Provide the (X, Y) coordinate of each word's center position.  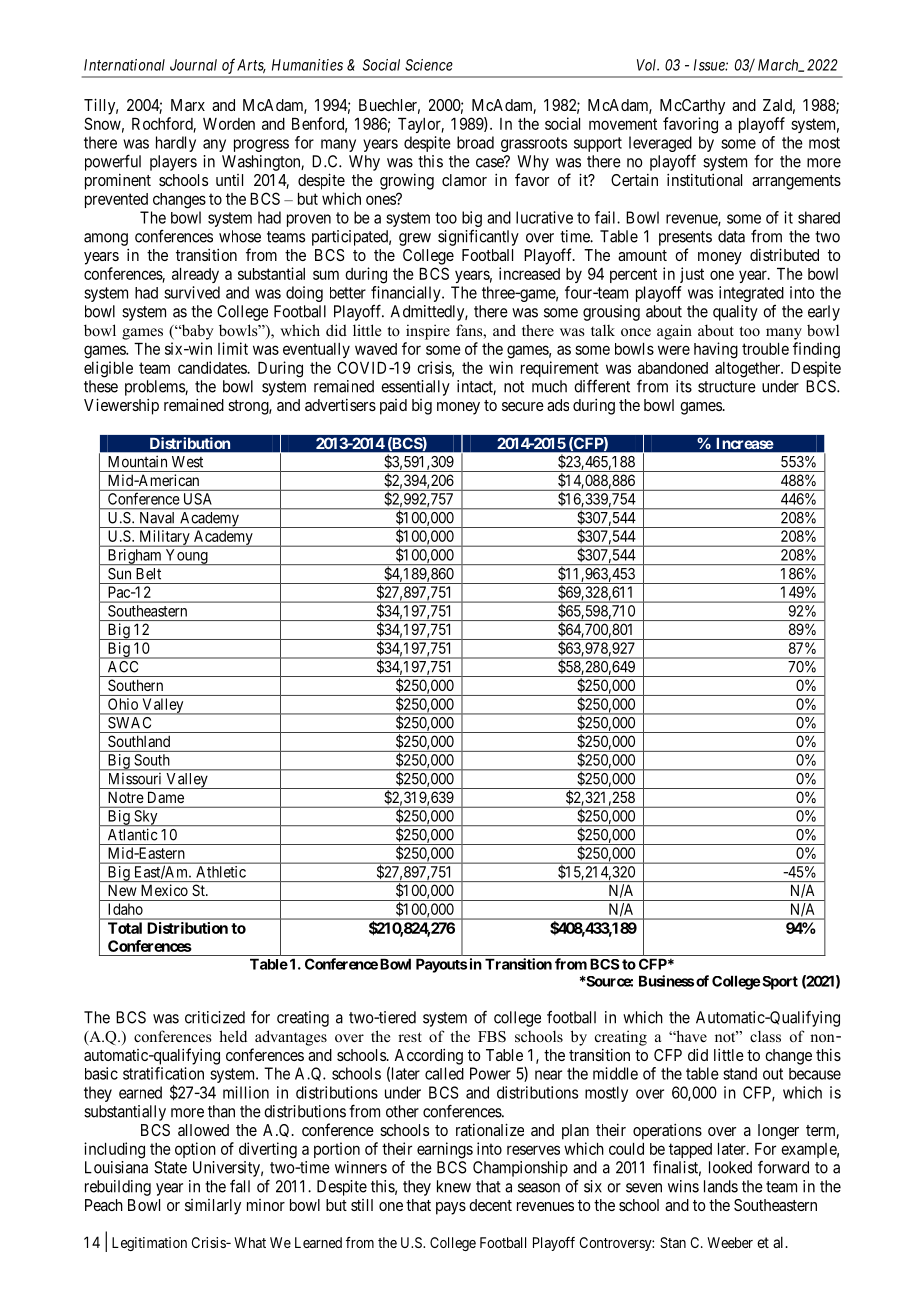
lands (721, 1186)
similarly (213, 1207)
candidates (213, 367)
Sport (779, 983)
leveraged (660, 144)
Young (186, 557)
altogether (749, 370)
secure (523, 406)
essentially (415, 388)
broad (475, 142)
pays (451, 1208)
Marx (188, 105)
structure (727, 387)
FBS (492, 1037)
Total (125, 928)
